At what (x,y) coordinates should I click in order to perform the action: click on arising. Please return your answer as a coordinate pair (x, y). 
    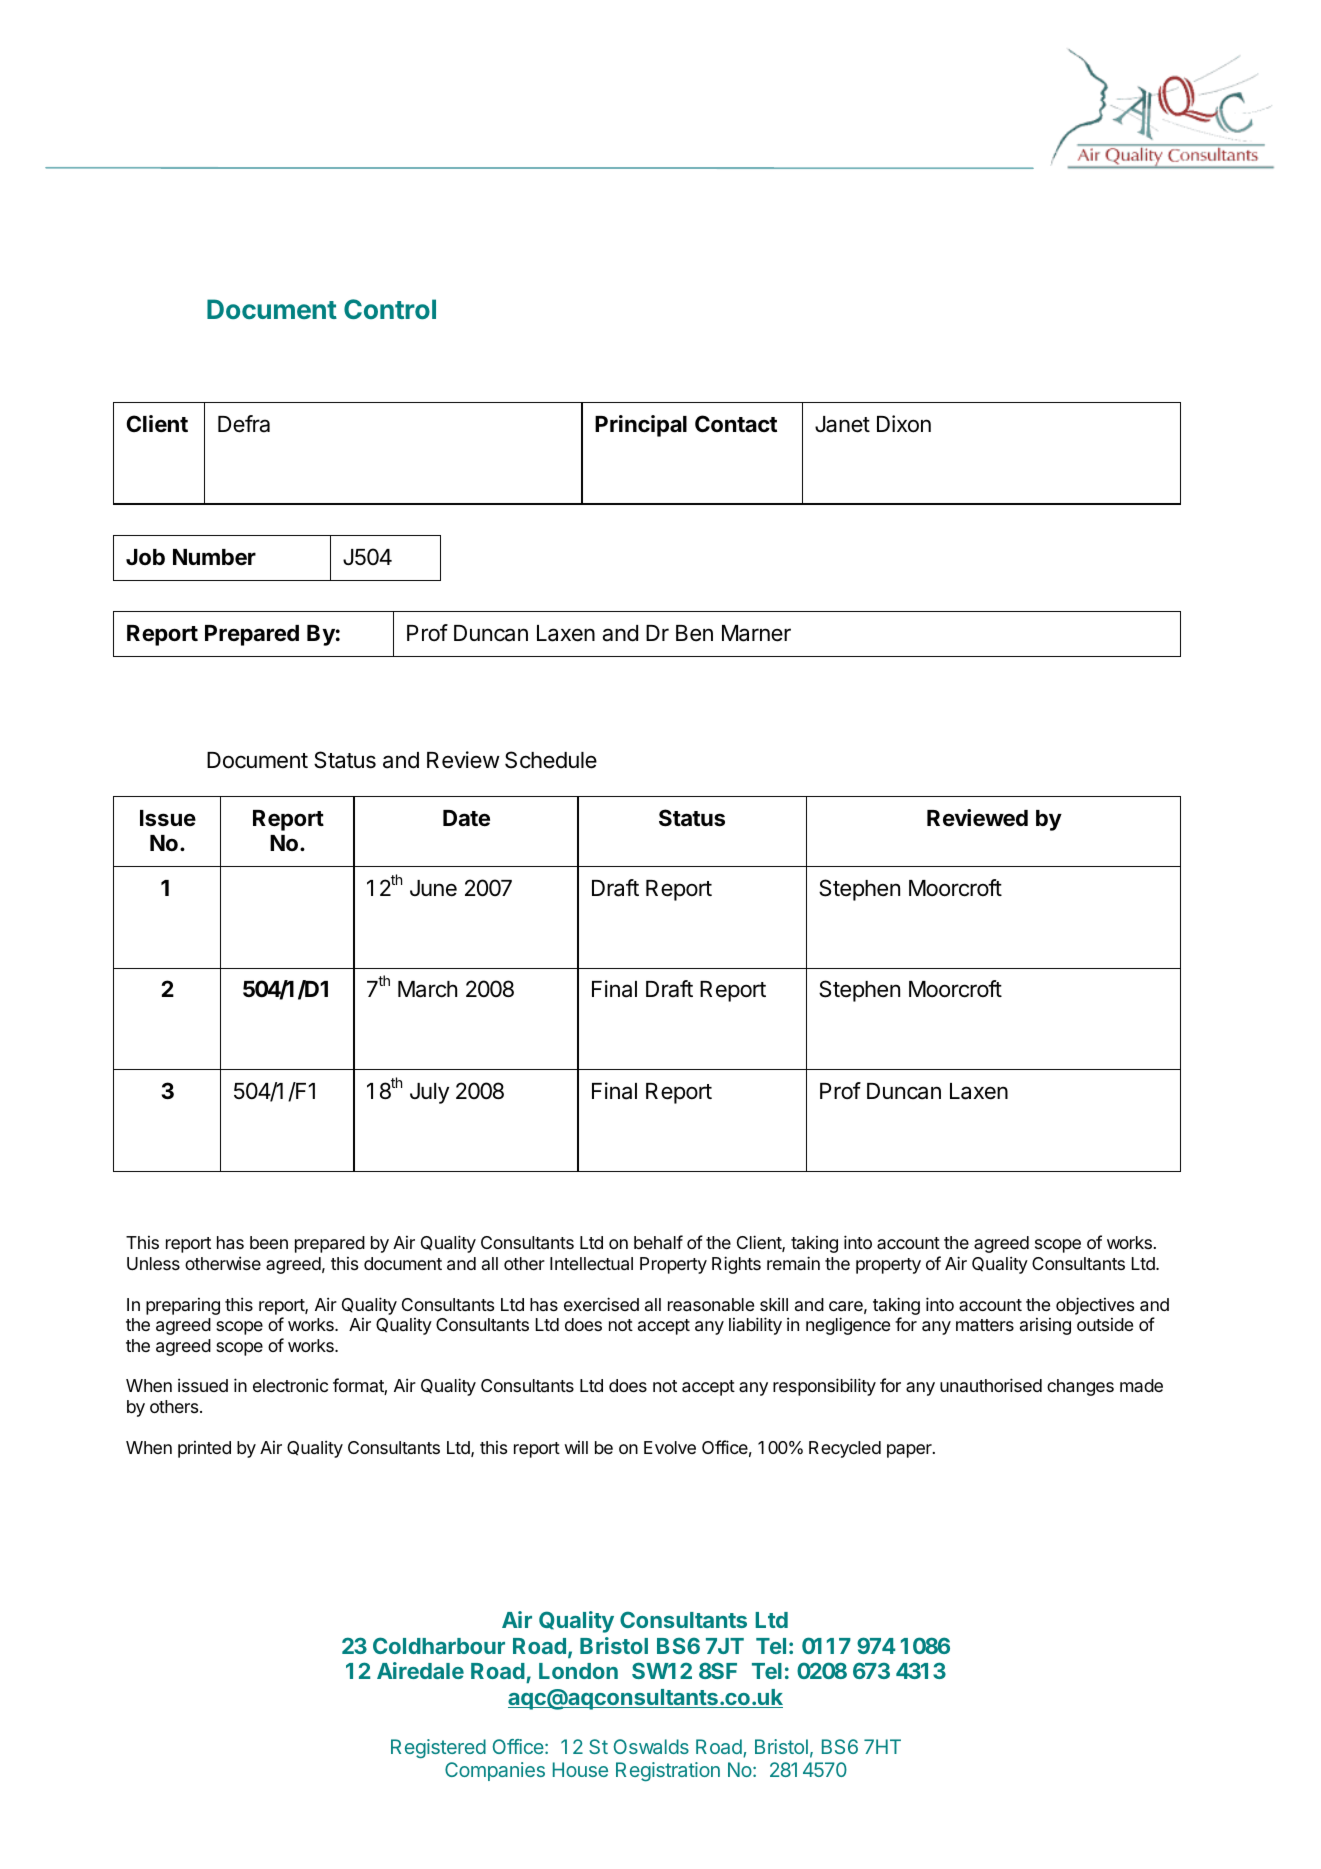
    Looking at the image, I should click on (1045, 1326).
